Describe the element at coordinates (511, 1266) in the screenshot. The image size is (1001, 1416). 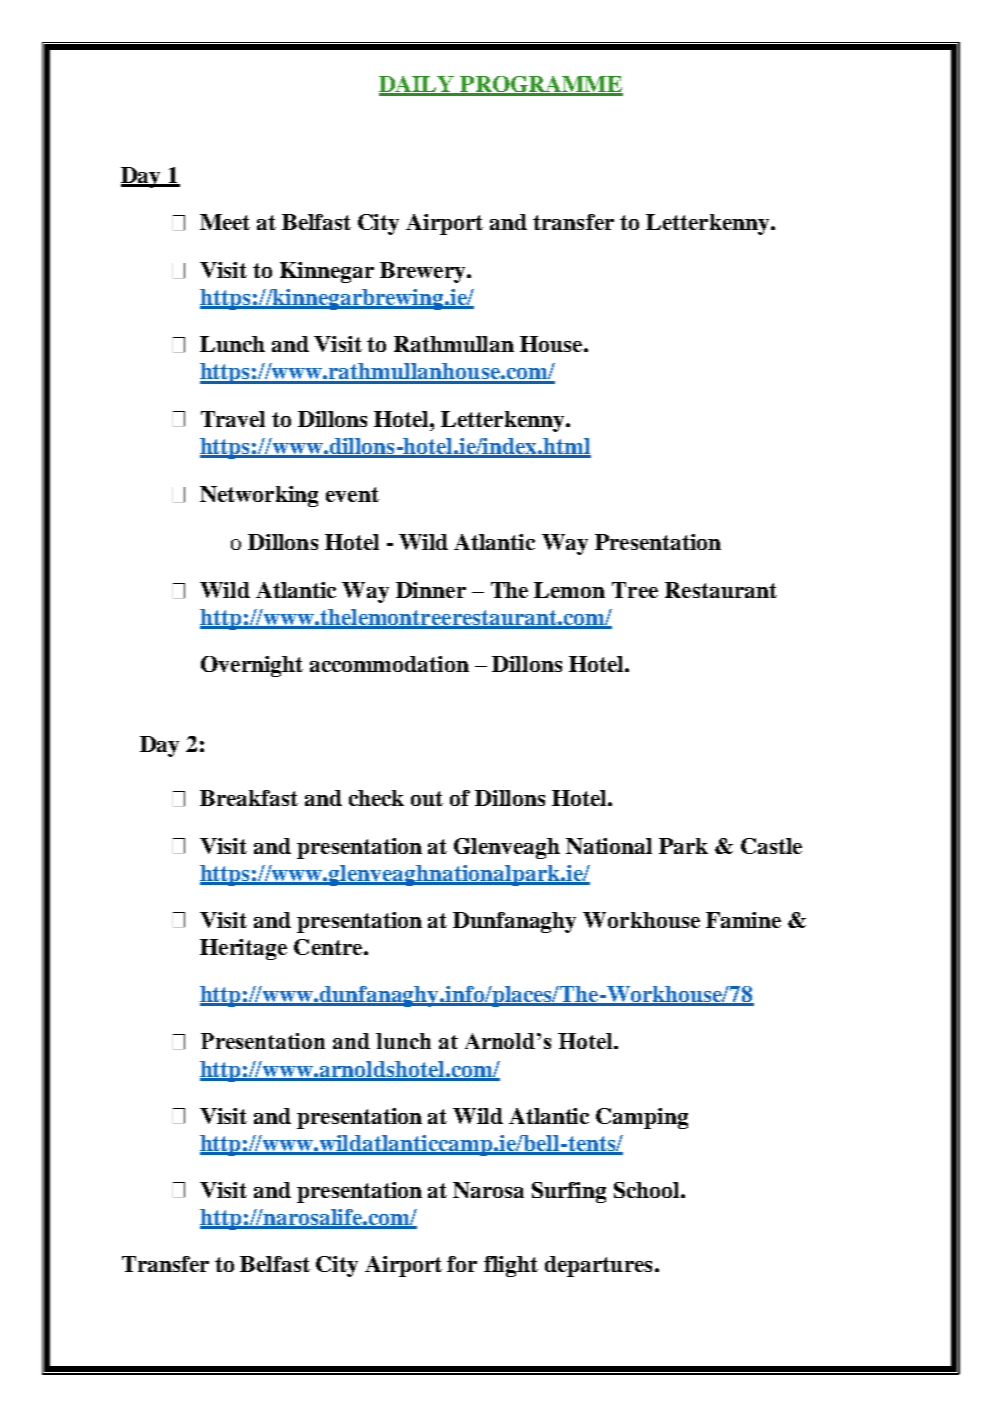
I see `flight` at that location.
